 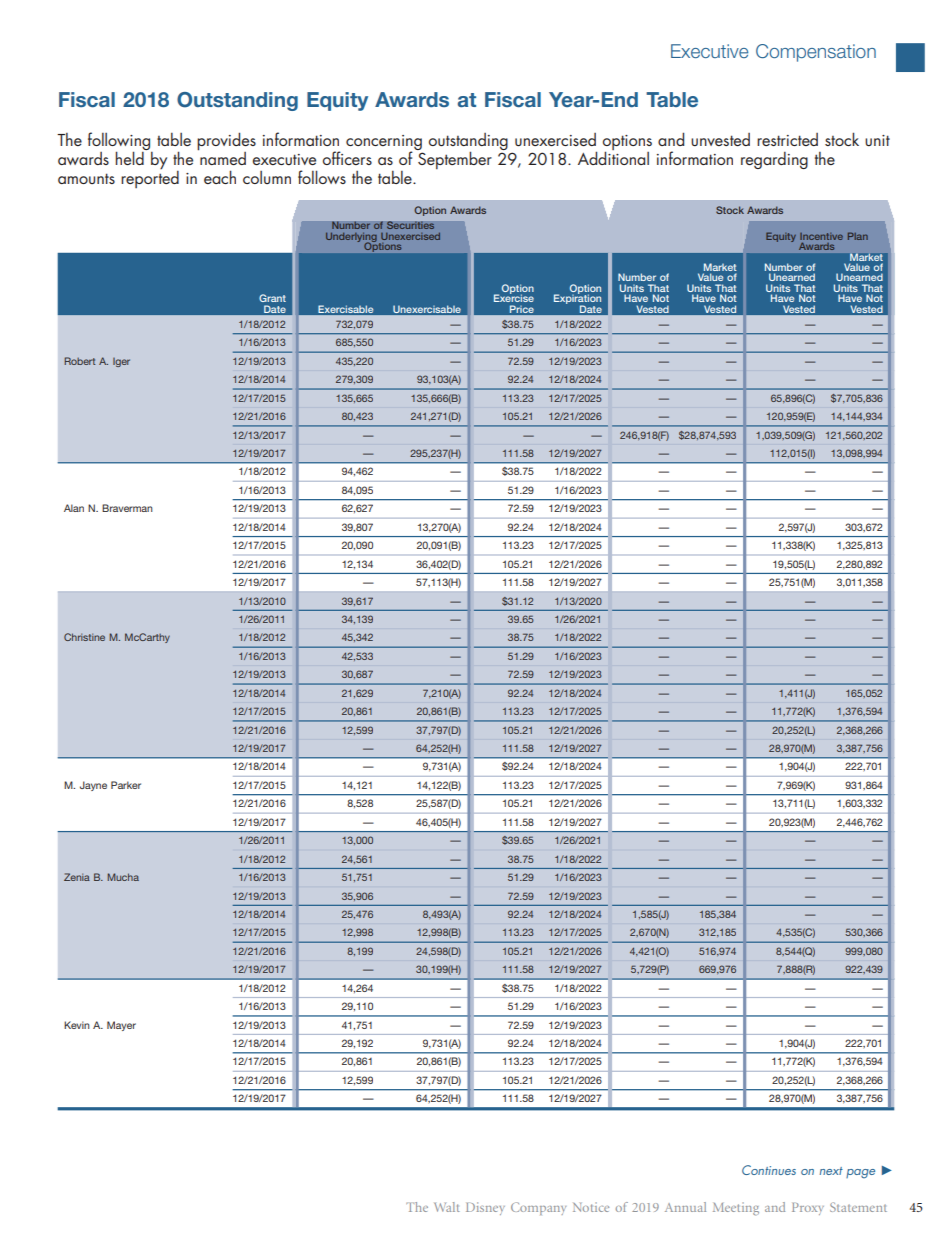 What do you see at coordinates (120, 142) in the document?
I see `following` at bounding box center [120, 142].
